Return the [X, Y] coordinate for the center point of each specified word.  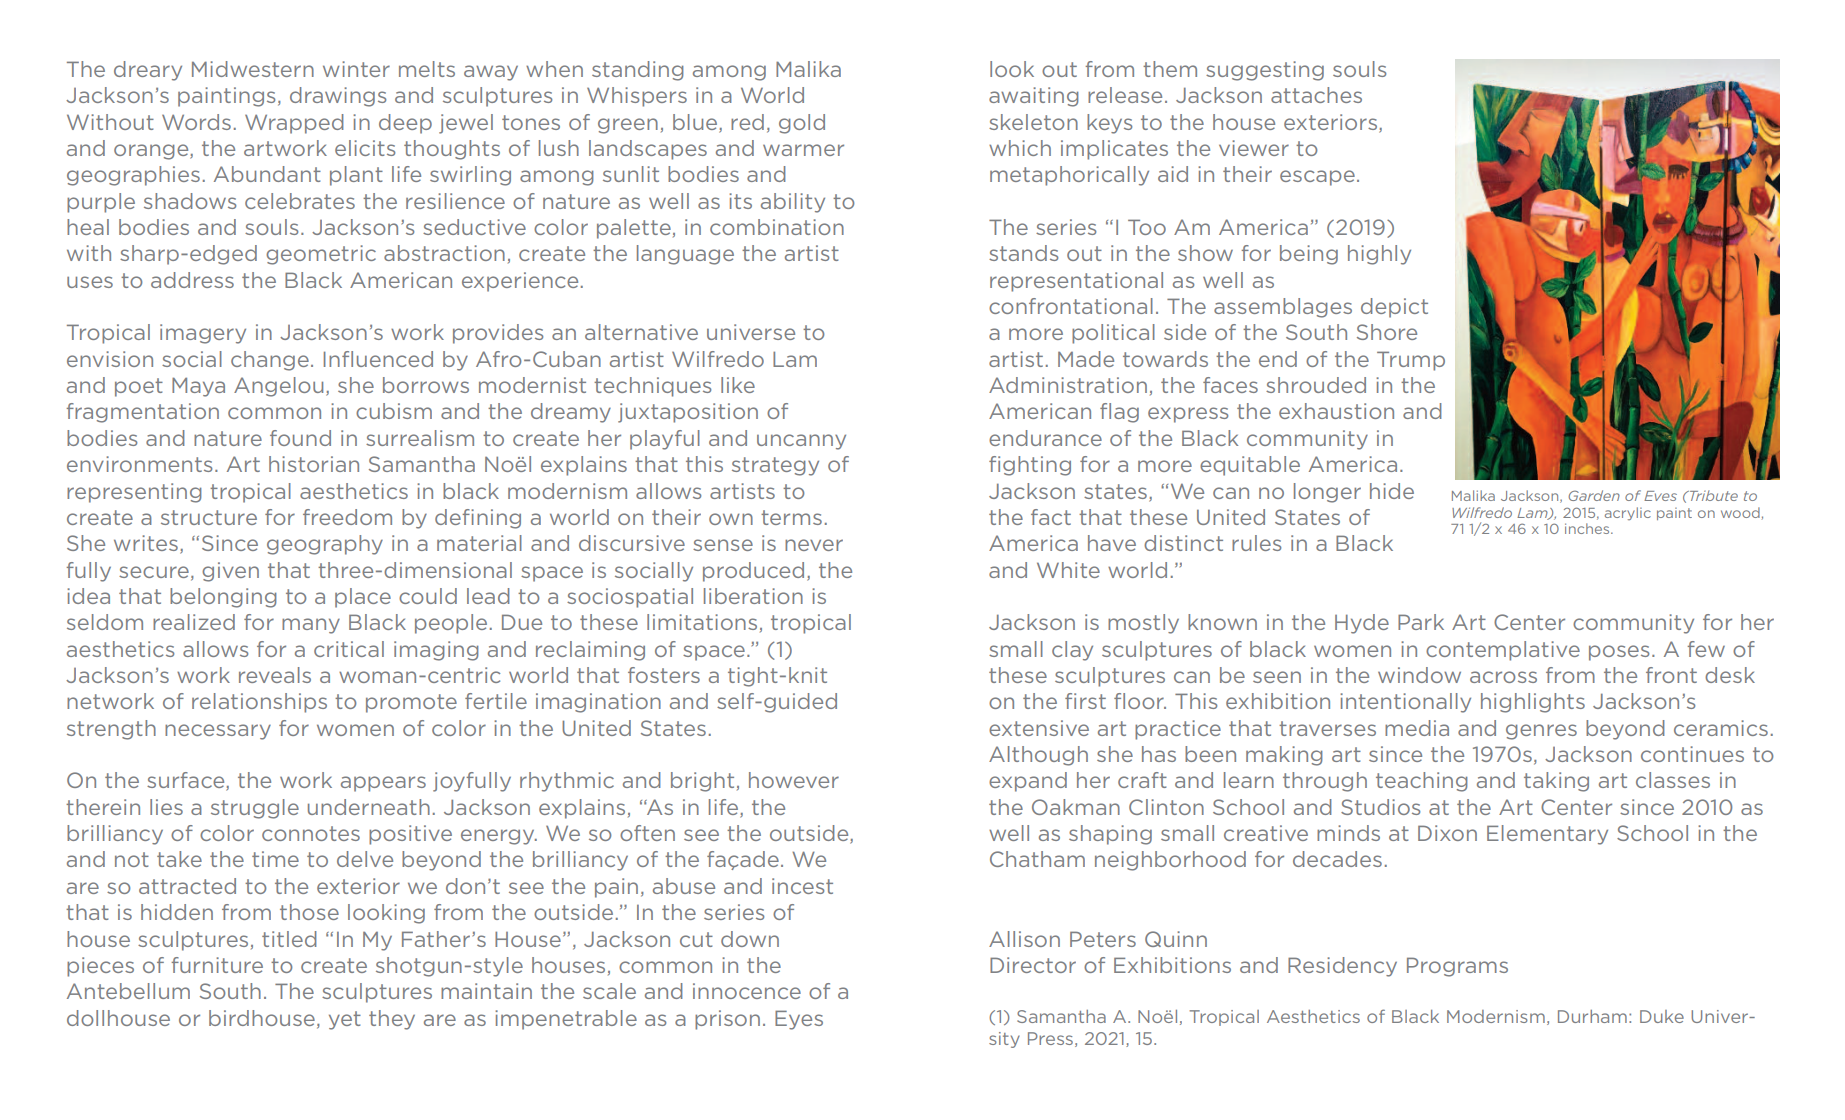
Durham [1592, 1016]
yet [345, 1020]
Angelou [278, 387]
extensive [1039, 728]
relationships [259, 703]
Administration [1068, 385]
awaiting [1034, 97]
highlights [1533, 703]
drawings [338, 97]
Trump [1411, 361]
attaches [1316, 95]
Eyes [799, 1020]
